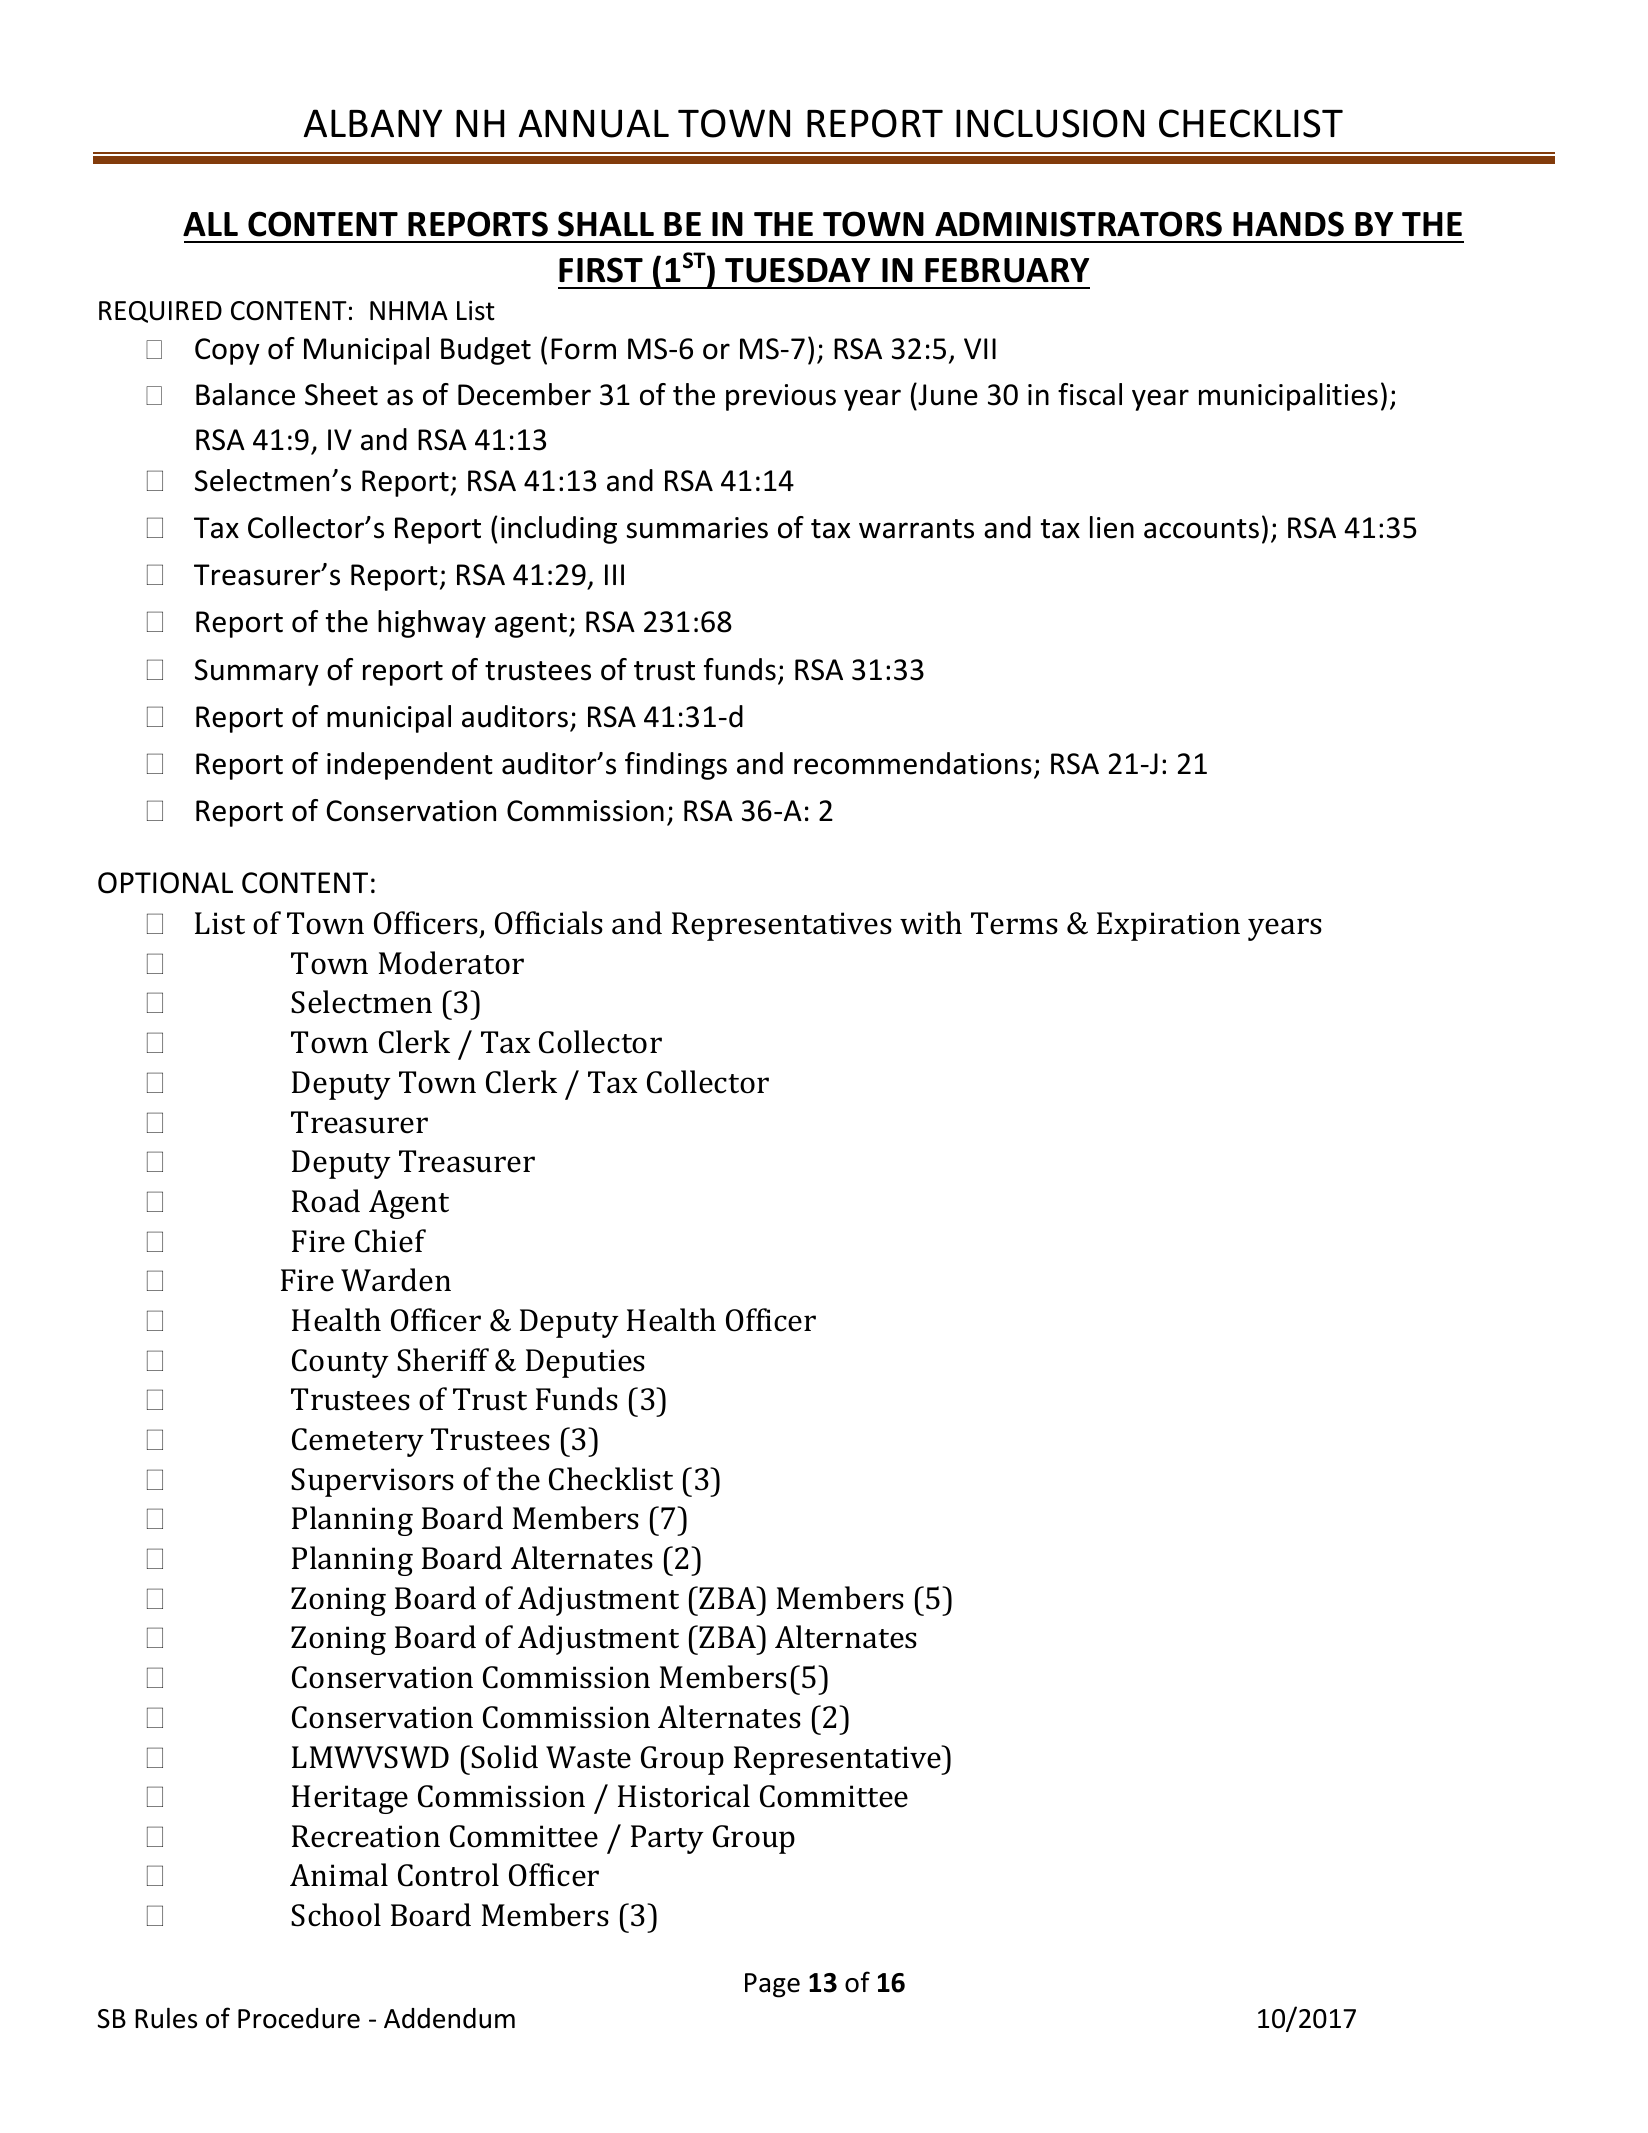 The height and width of the screenshot is (2133, 1648). What do you see at coordinates (1168, 926) in the screenshot?
I see `Expiration` at bounding box center [1168, 926].
